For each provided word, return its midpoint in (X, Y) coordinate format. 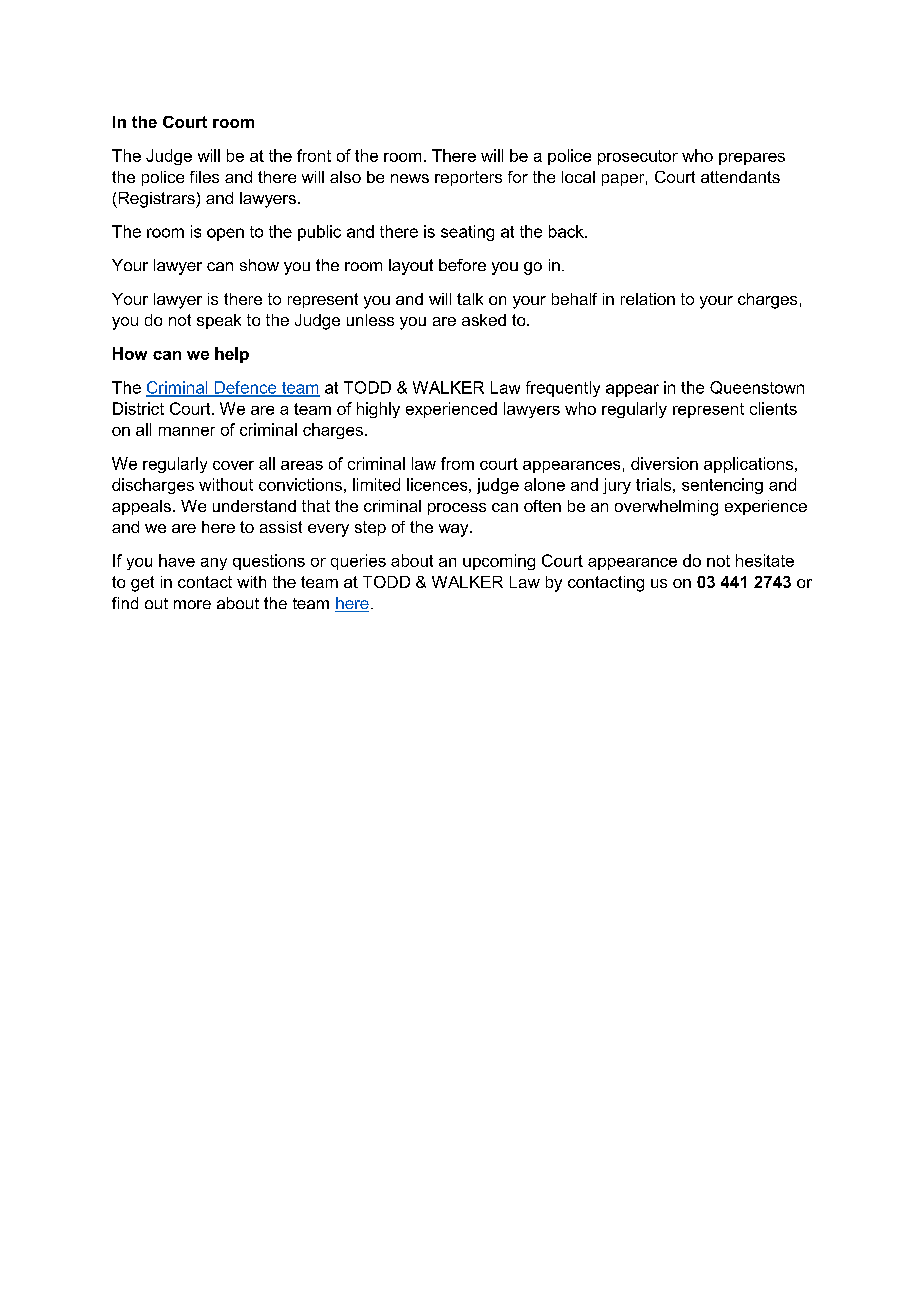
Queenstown (757, 387)
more (192, 604)
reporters (468, 178)
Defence (245, 388)
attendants (740, 177)
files (204, 177)
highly (378, 410)
